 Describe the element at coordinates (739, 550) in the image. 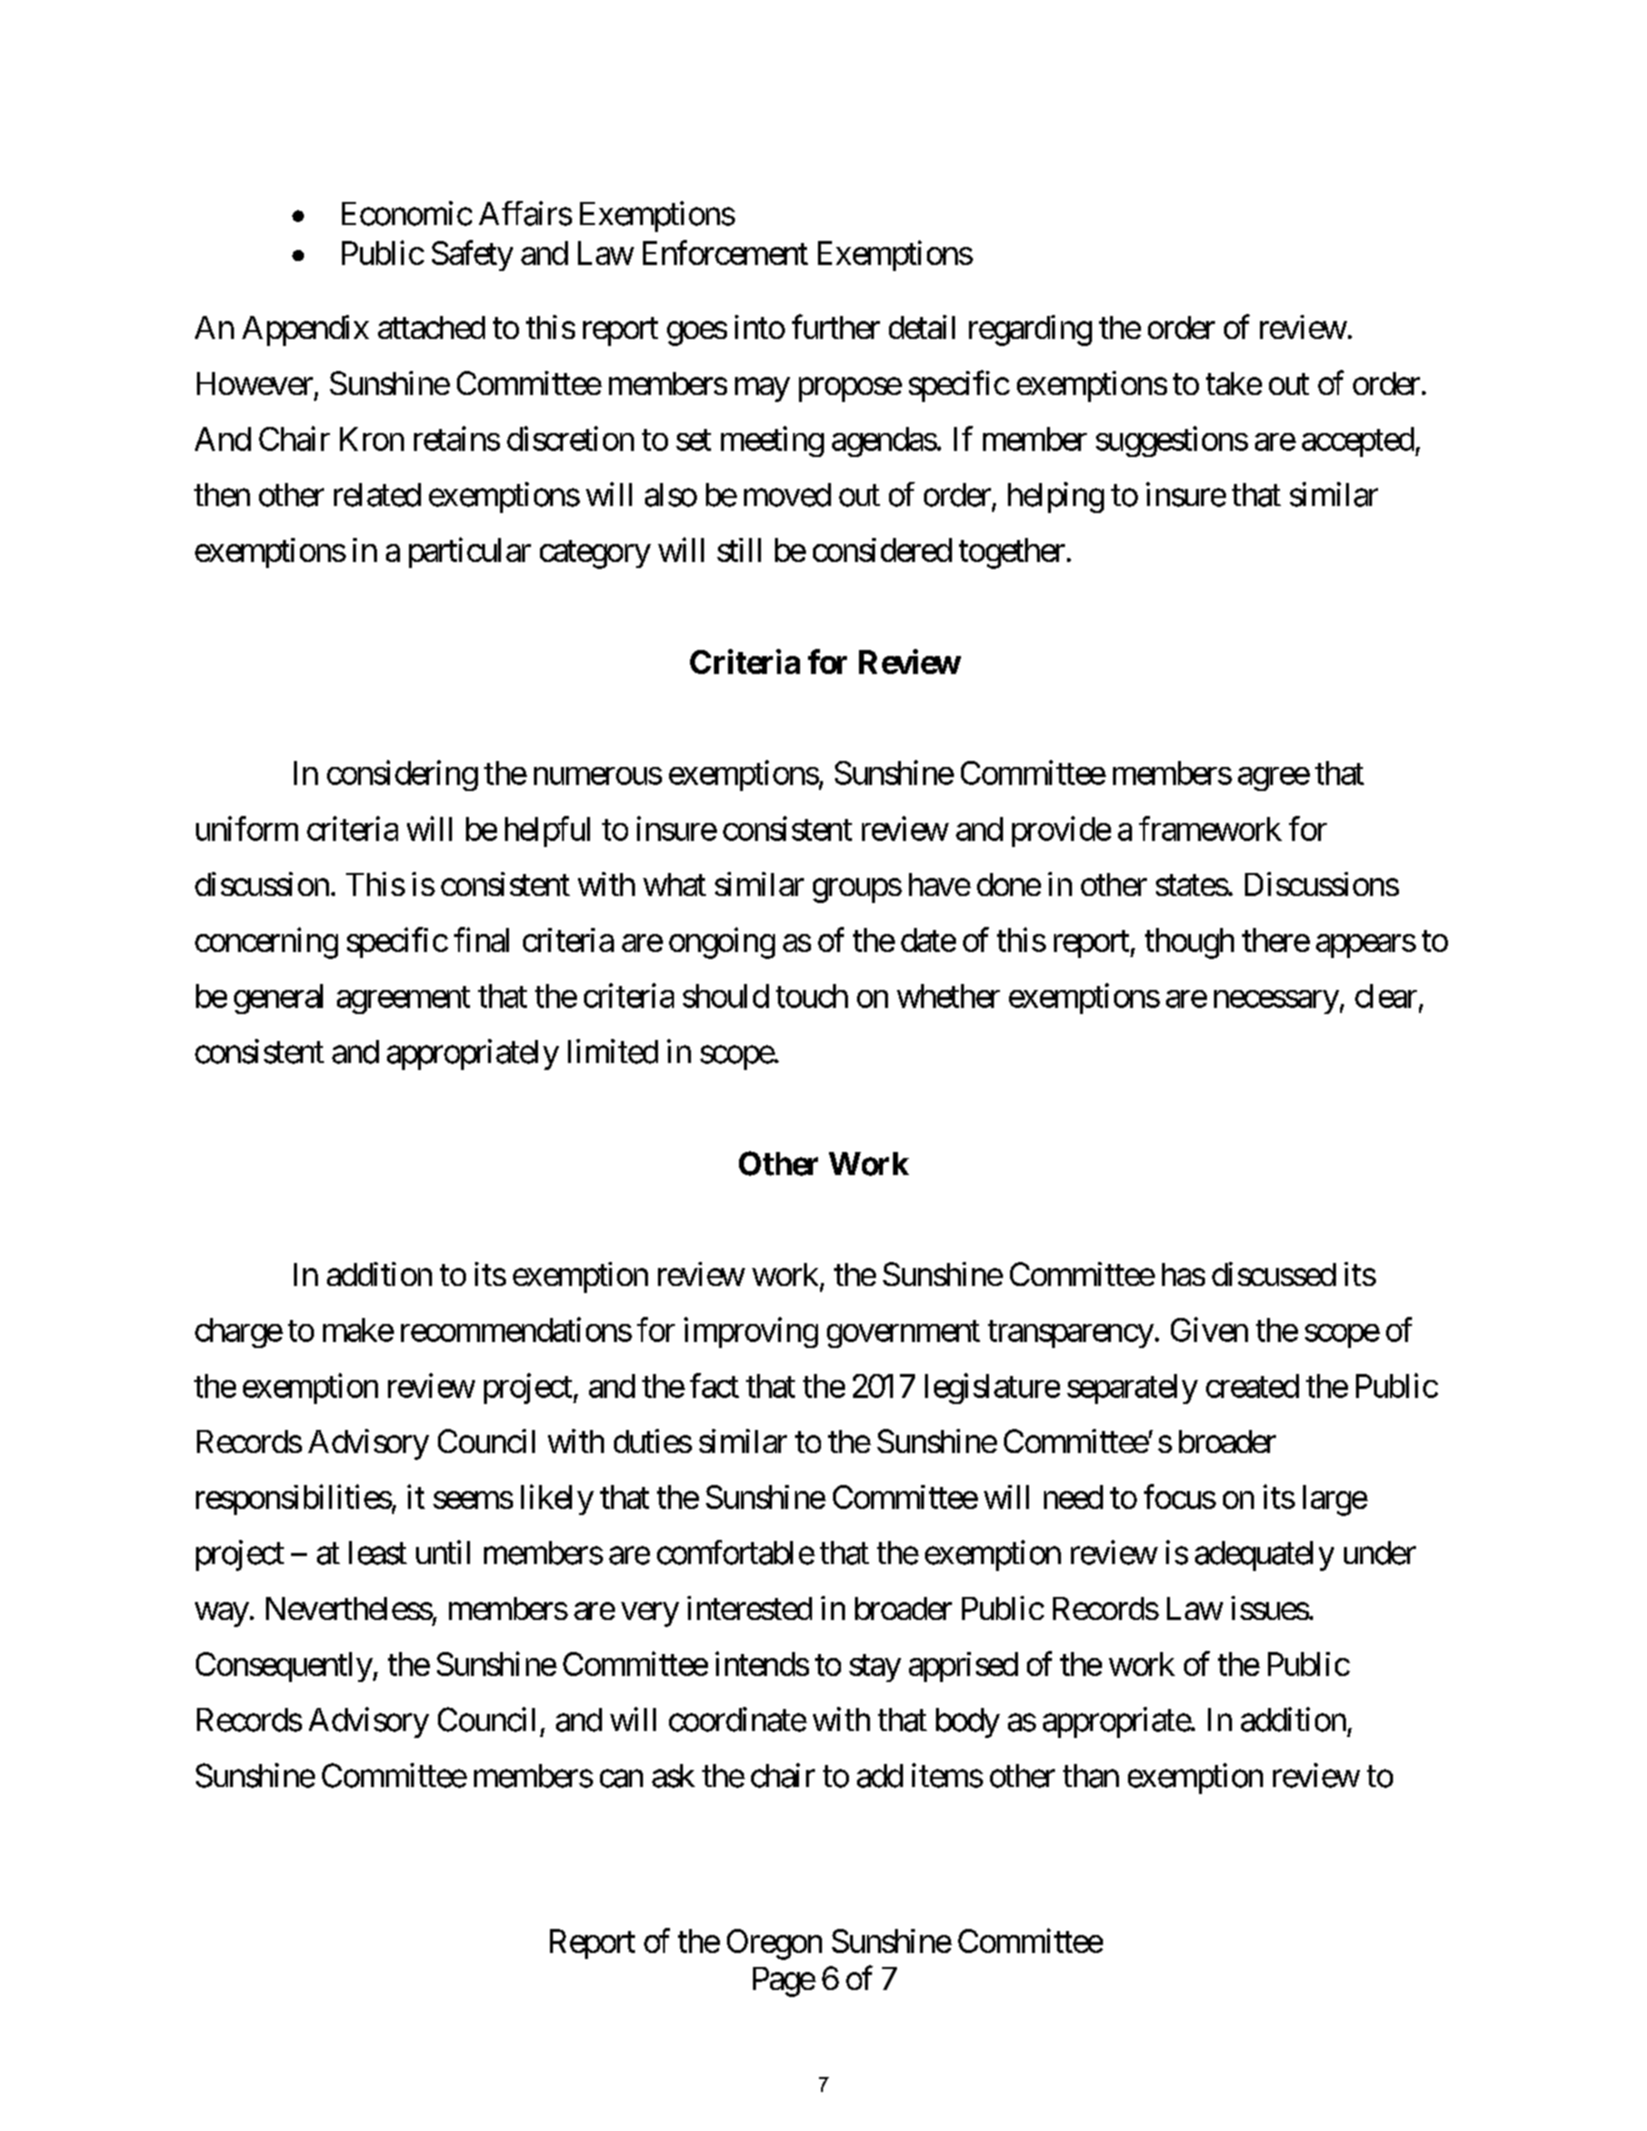

I see `still` at that location.
